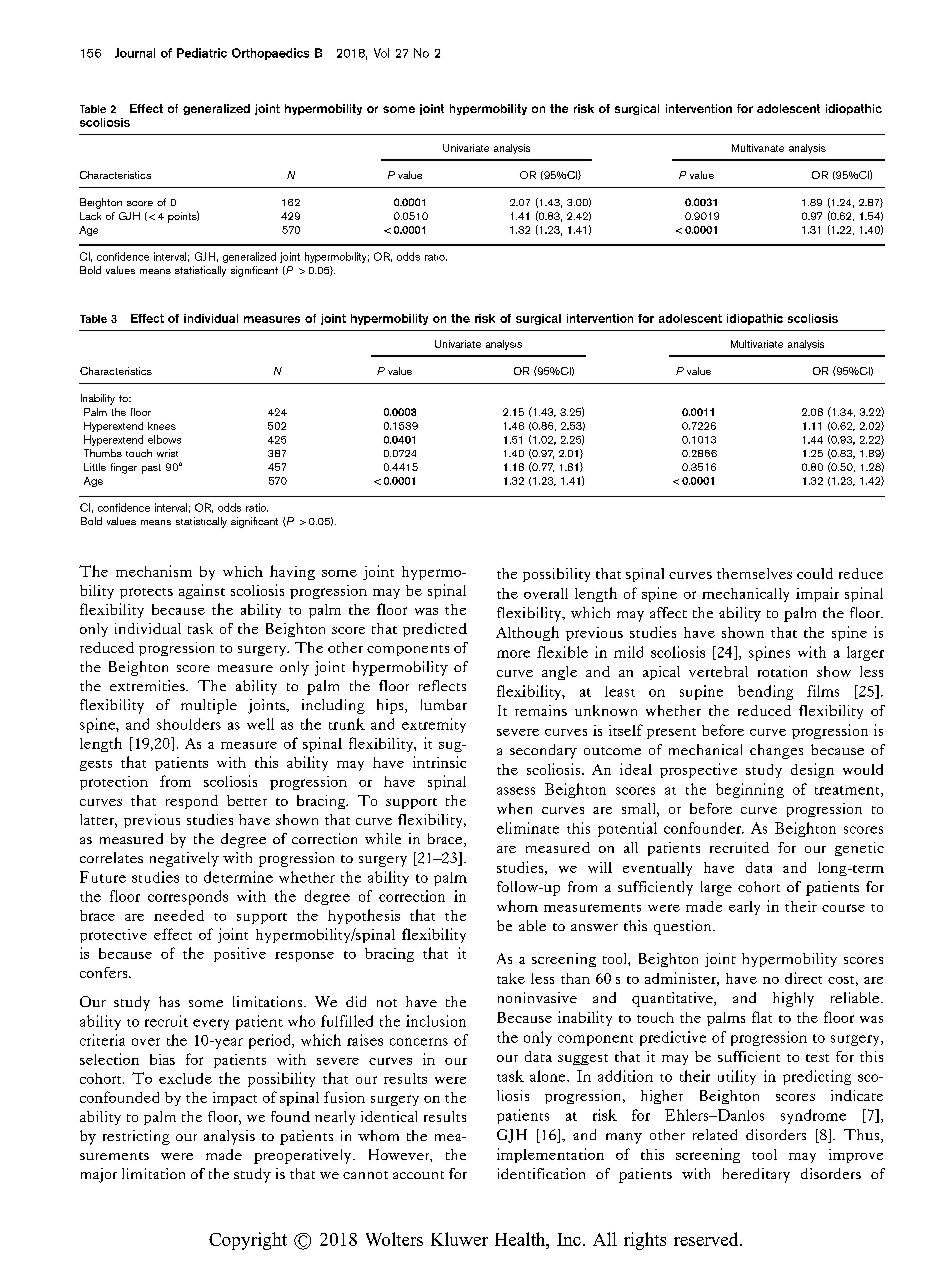 Image resolution: width=952 pixels, height=1270 pixels. Describe the element at coordinates (148, 685) in the screenshot. I see `extremities` at that location.
